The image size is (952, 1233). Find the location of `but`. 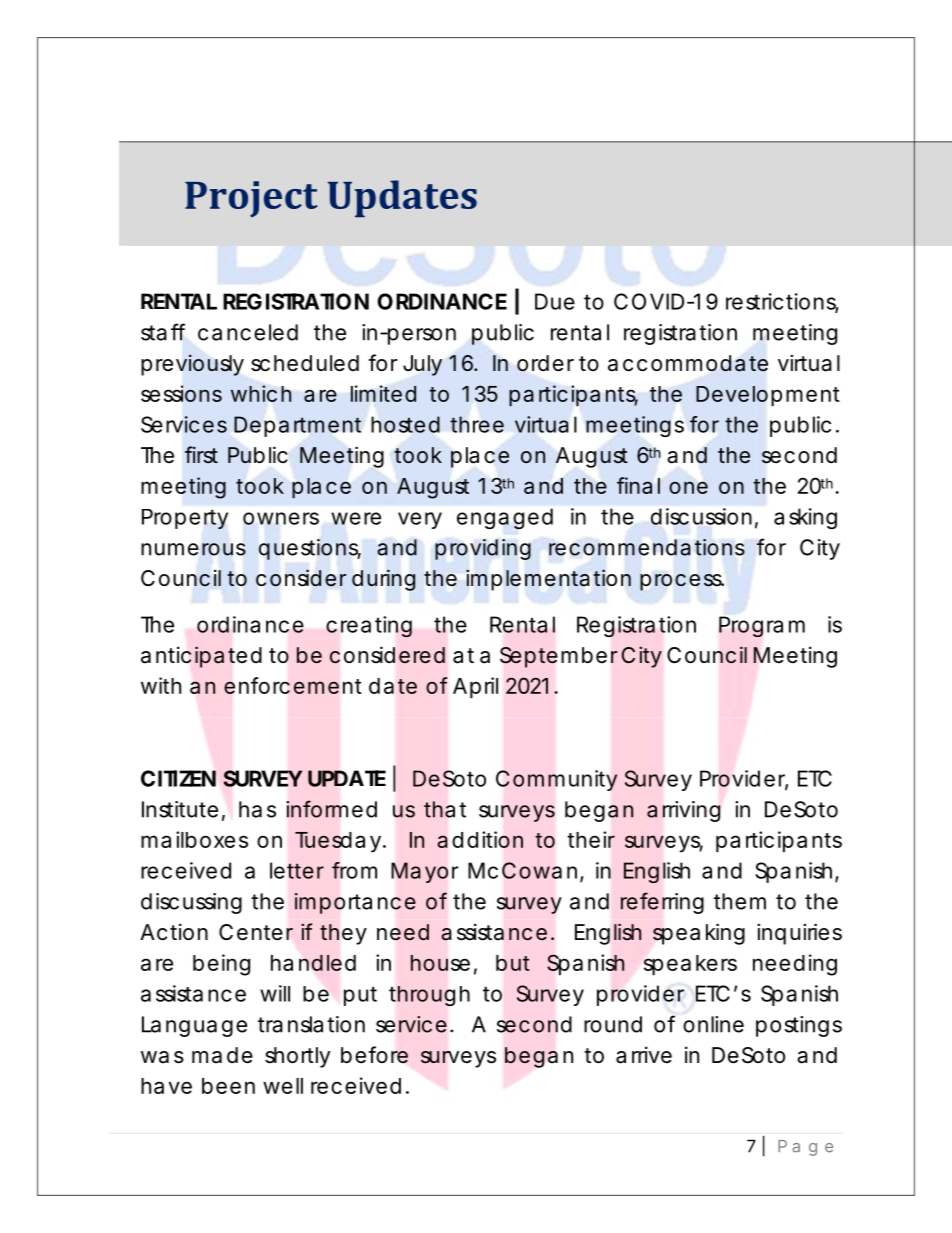

but is located at coordinates (513, 963).
